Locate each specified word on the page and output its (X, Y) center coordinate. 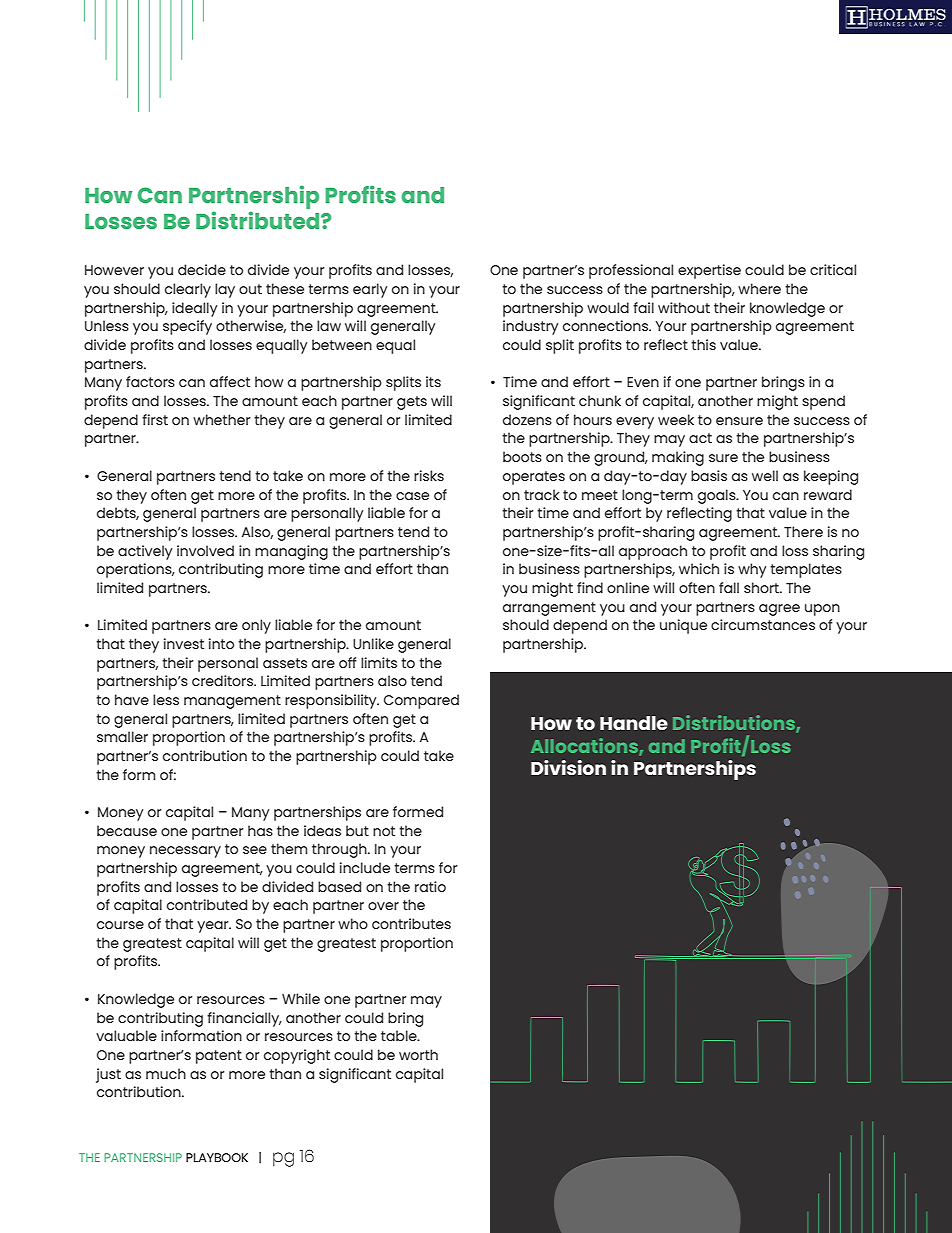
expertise (709, 271)
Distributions (735, 724)
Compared (421, 701)
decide (202, 269)
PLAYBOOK (217, 1157)
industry (530, 327)
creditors (223, 680)
